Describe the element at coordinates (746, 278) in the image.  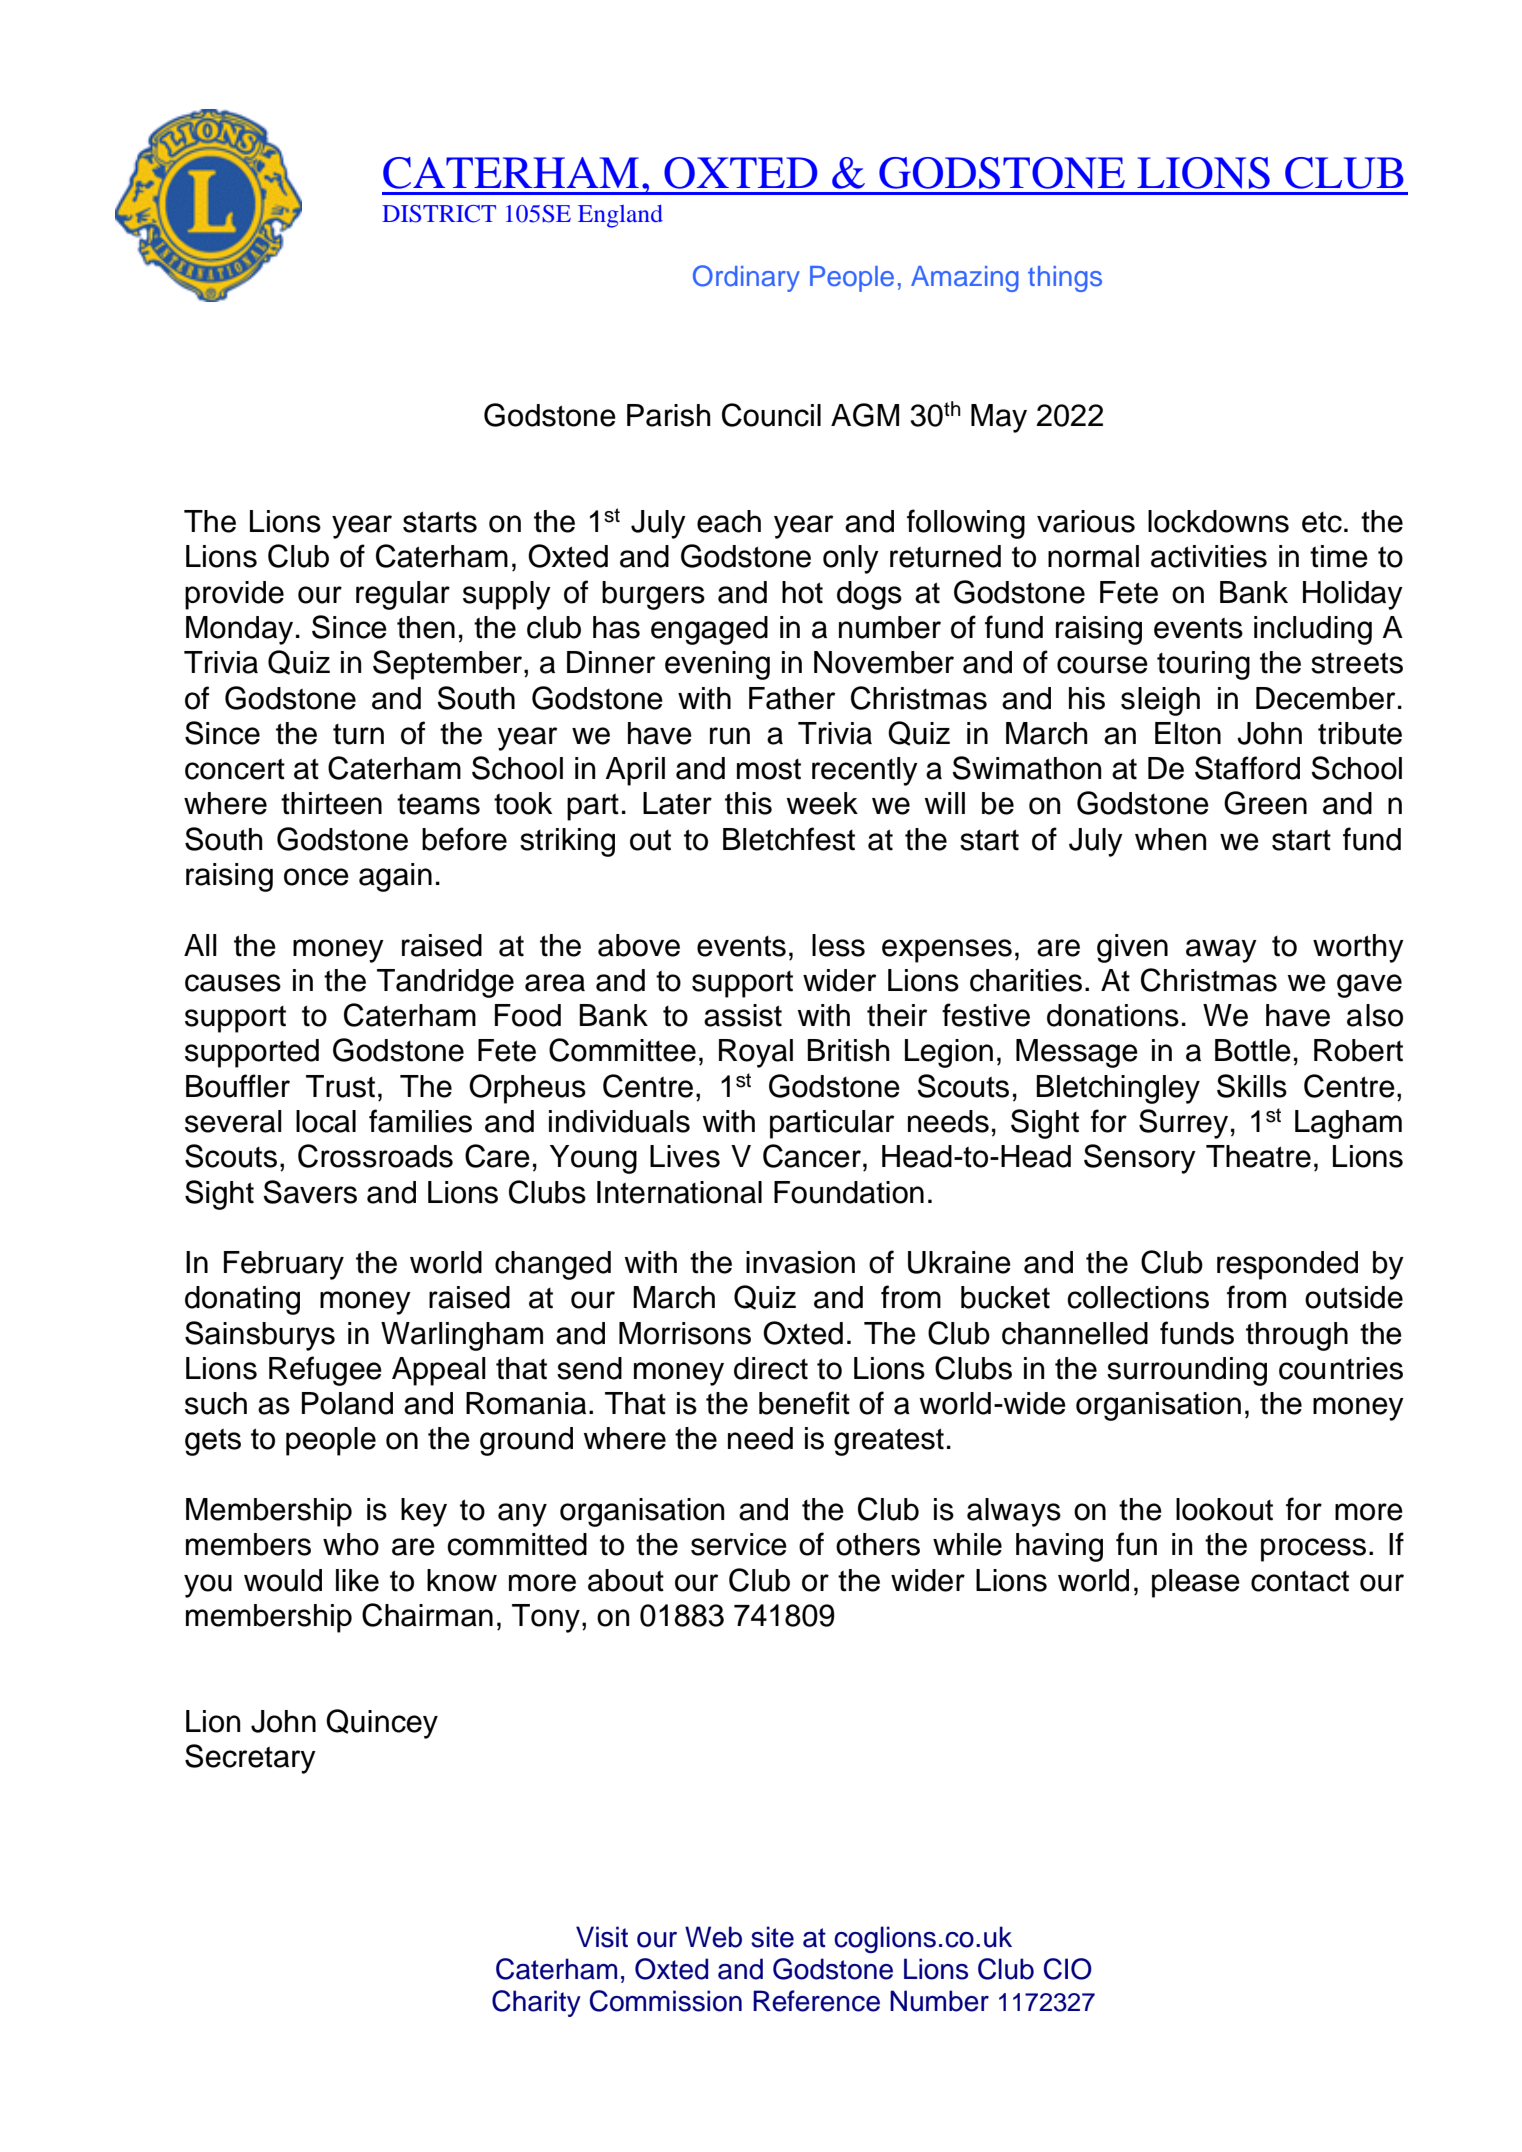
I see `Ordinary` at that location.
